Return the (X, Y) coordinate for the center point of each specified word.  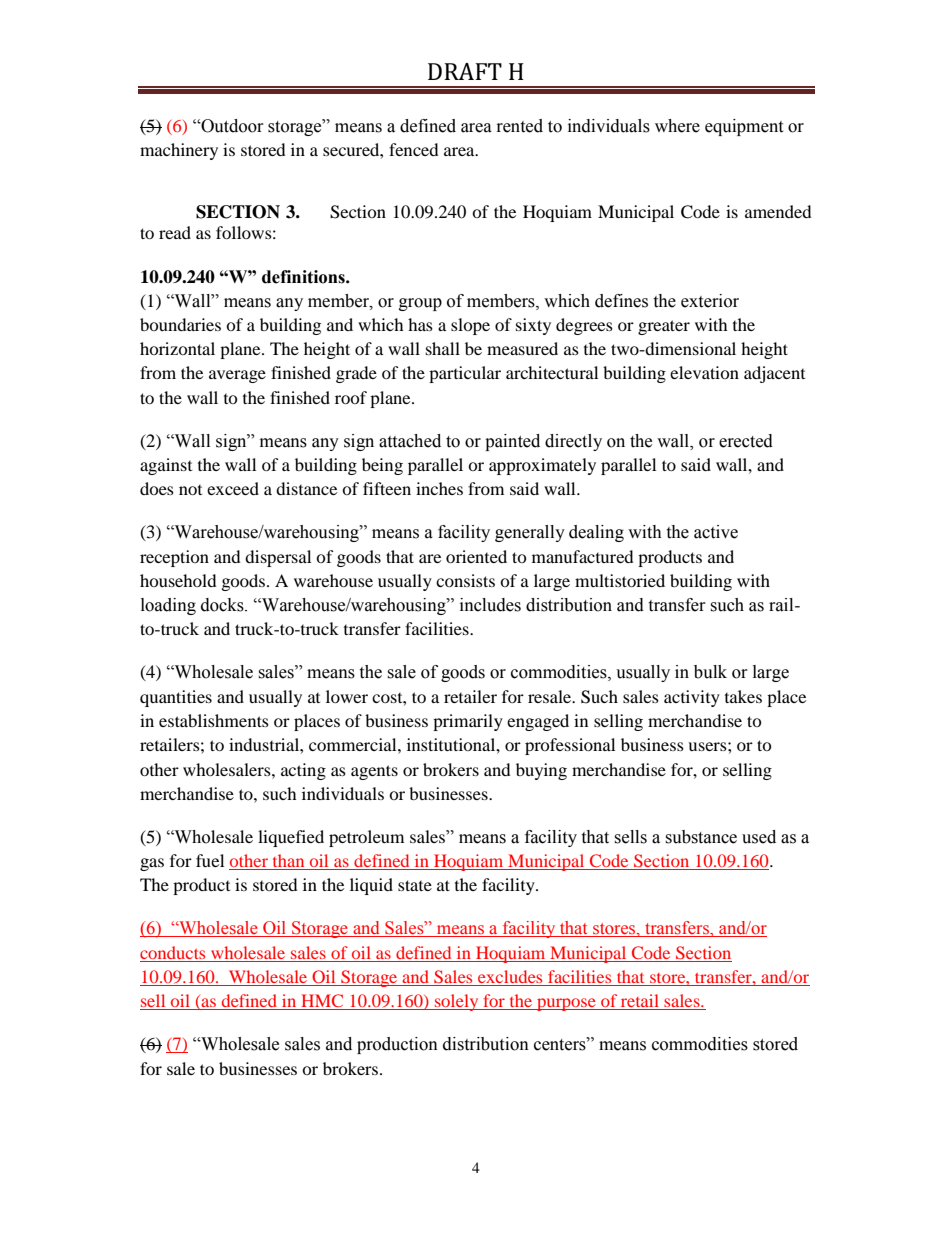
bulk (710, 672)
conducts (172, 952)
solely (457, 1002)
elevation (704, 372)
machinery (179, 151)
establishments (214, 720)
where (677, 126)
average (237, 376)
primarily (468, 722)
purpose (566, 1004)
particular (465, 374)
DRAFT (465, 71)
